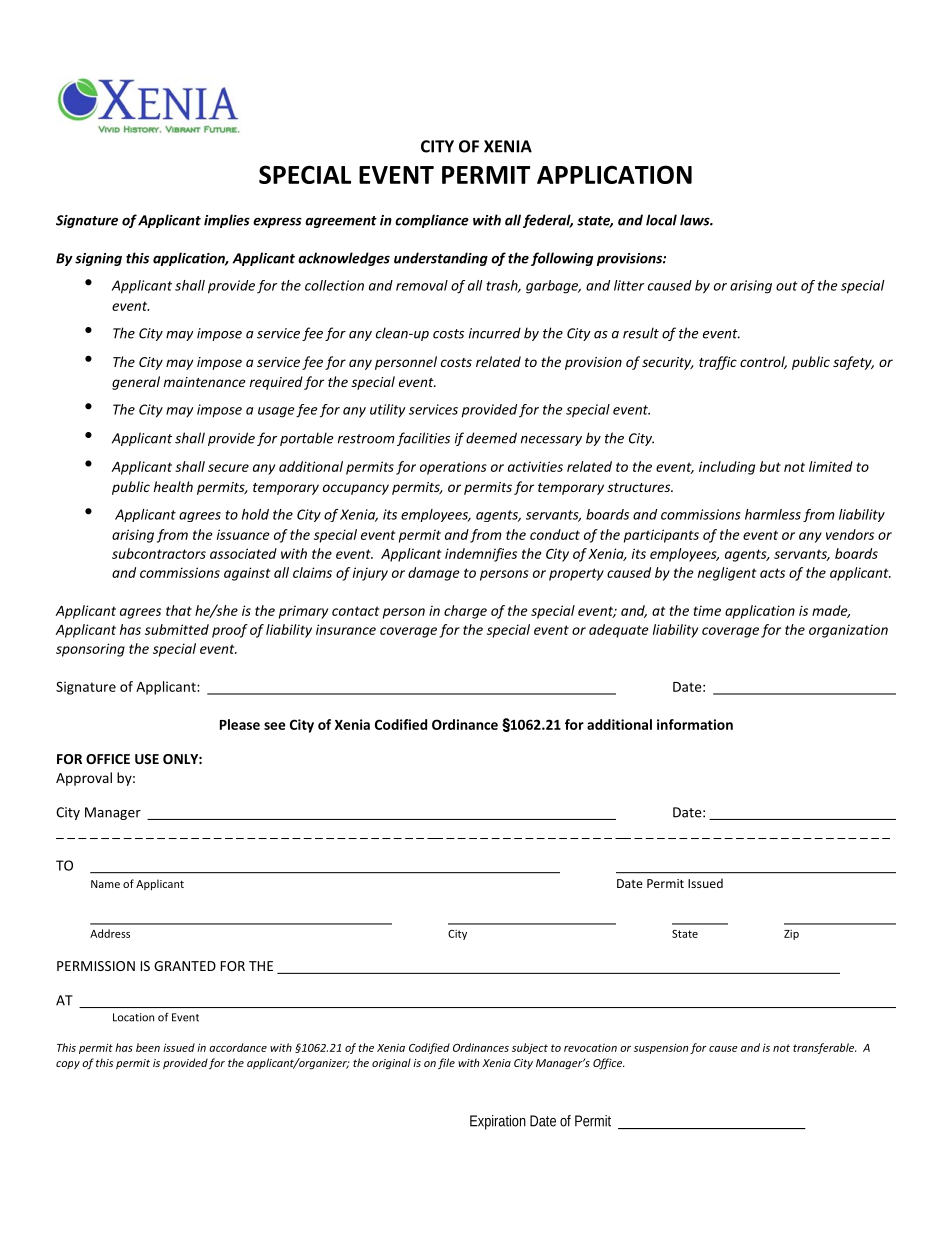 This page has height=1233, width=952. I want to click on but, so click(770, 466).
